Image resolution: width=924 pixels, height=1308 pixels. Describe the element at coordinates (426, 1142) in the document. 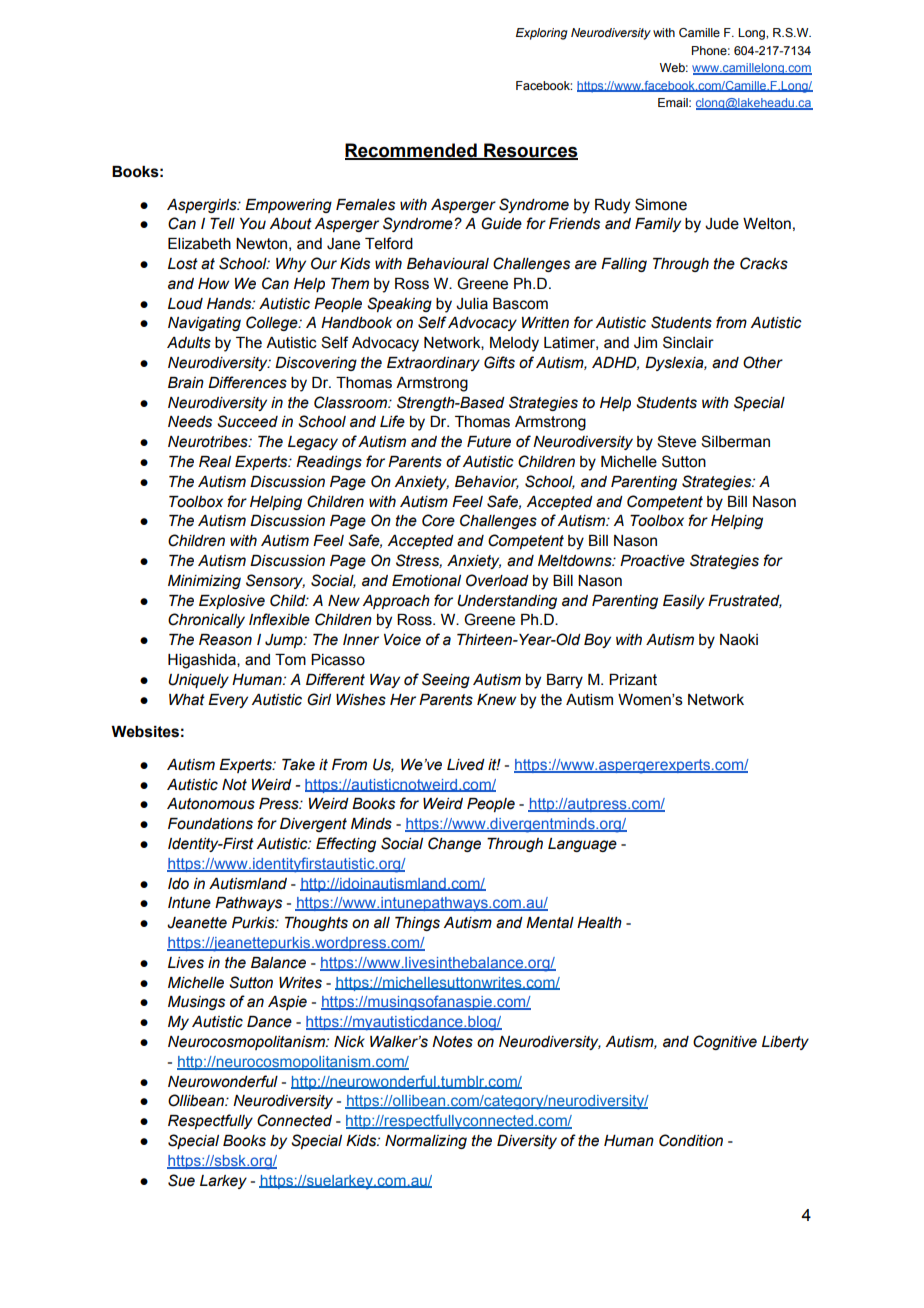

I see `Normalizing` at that location.
